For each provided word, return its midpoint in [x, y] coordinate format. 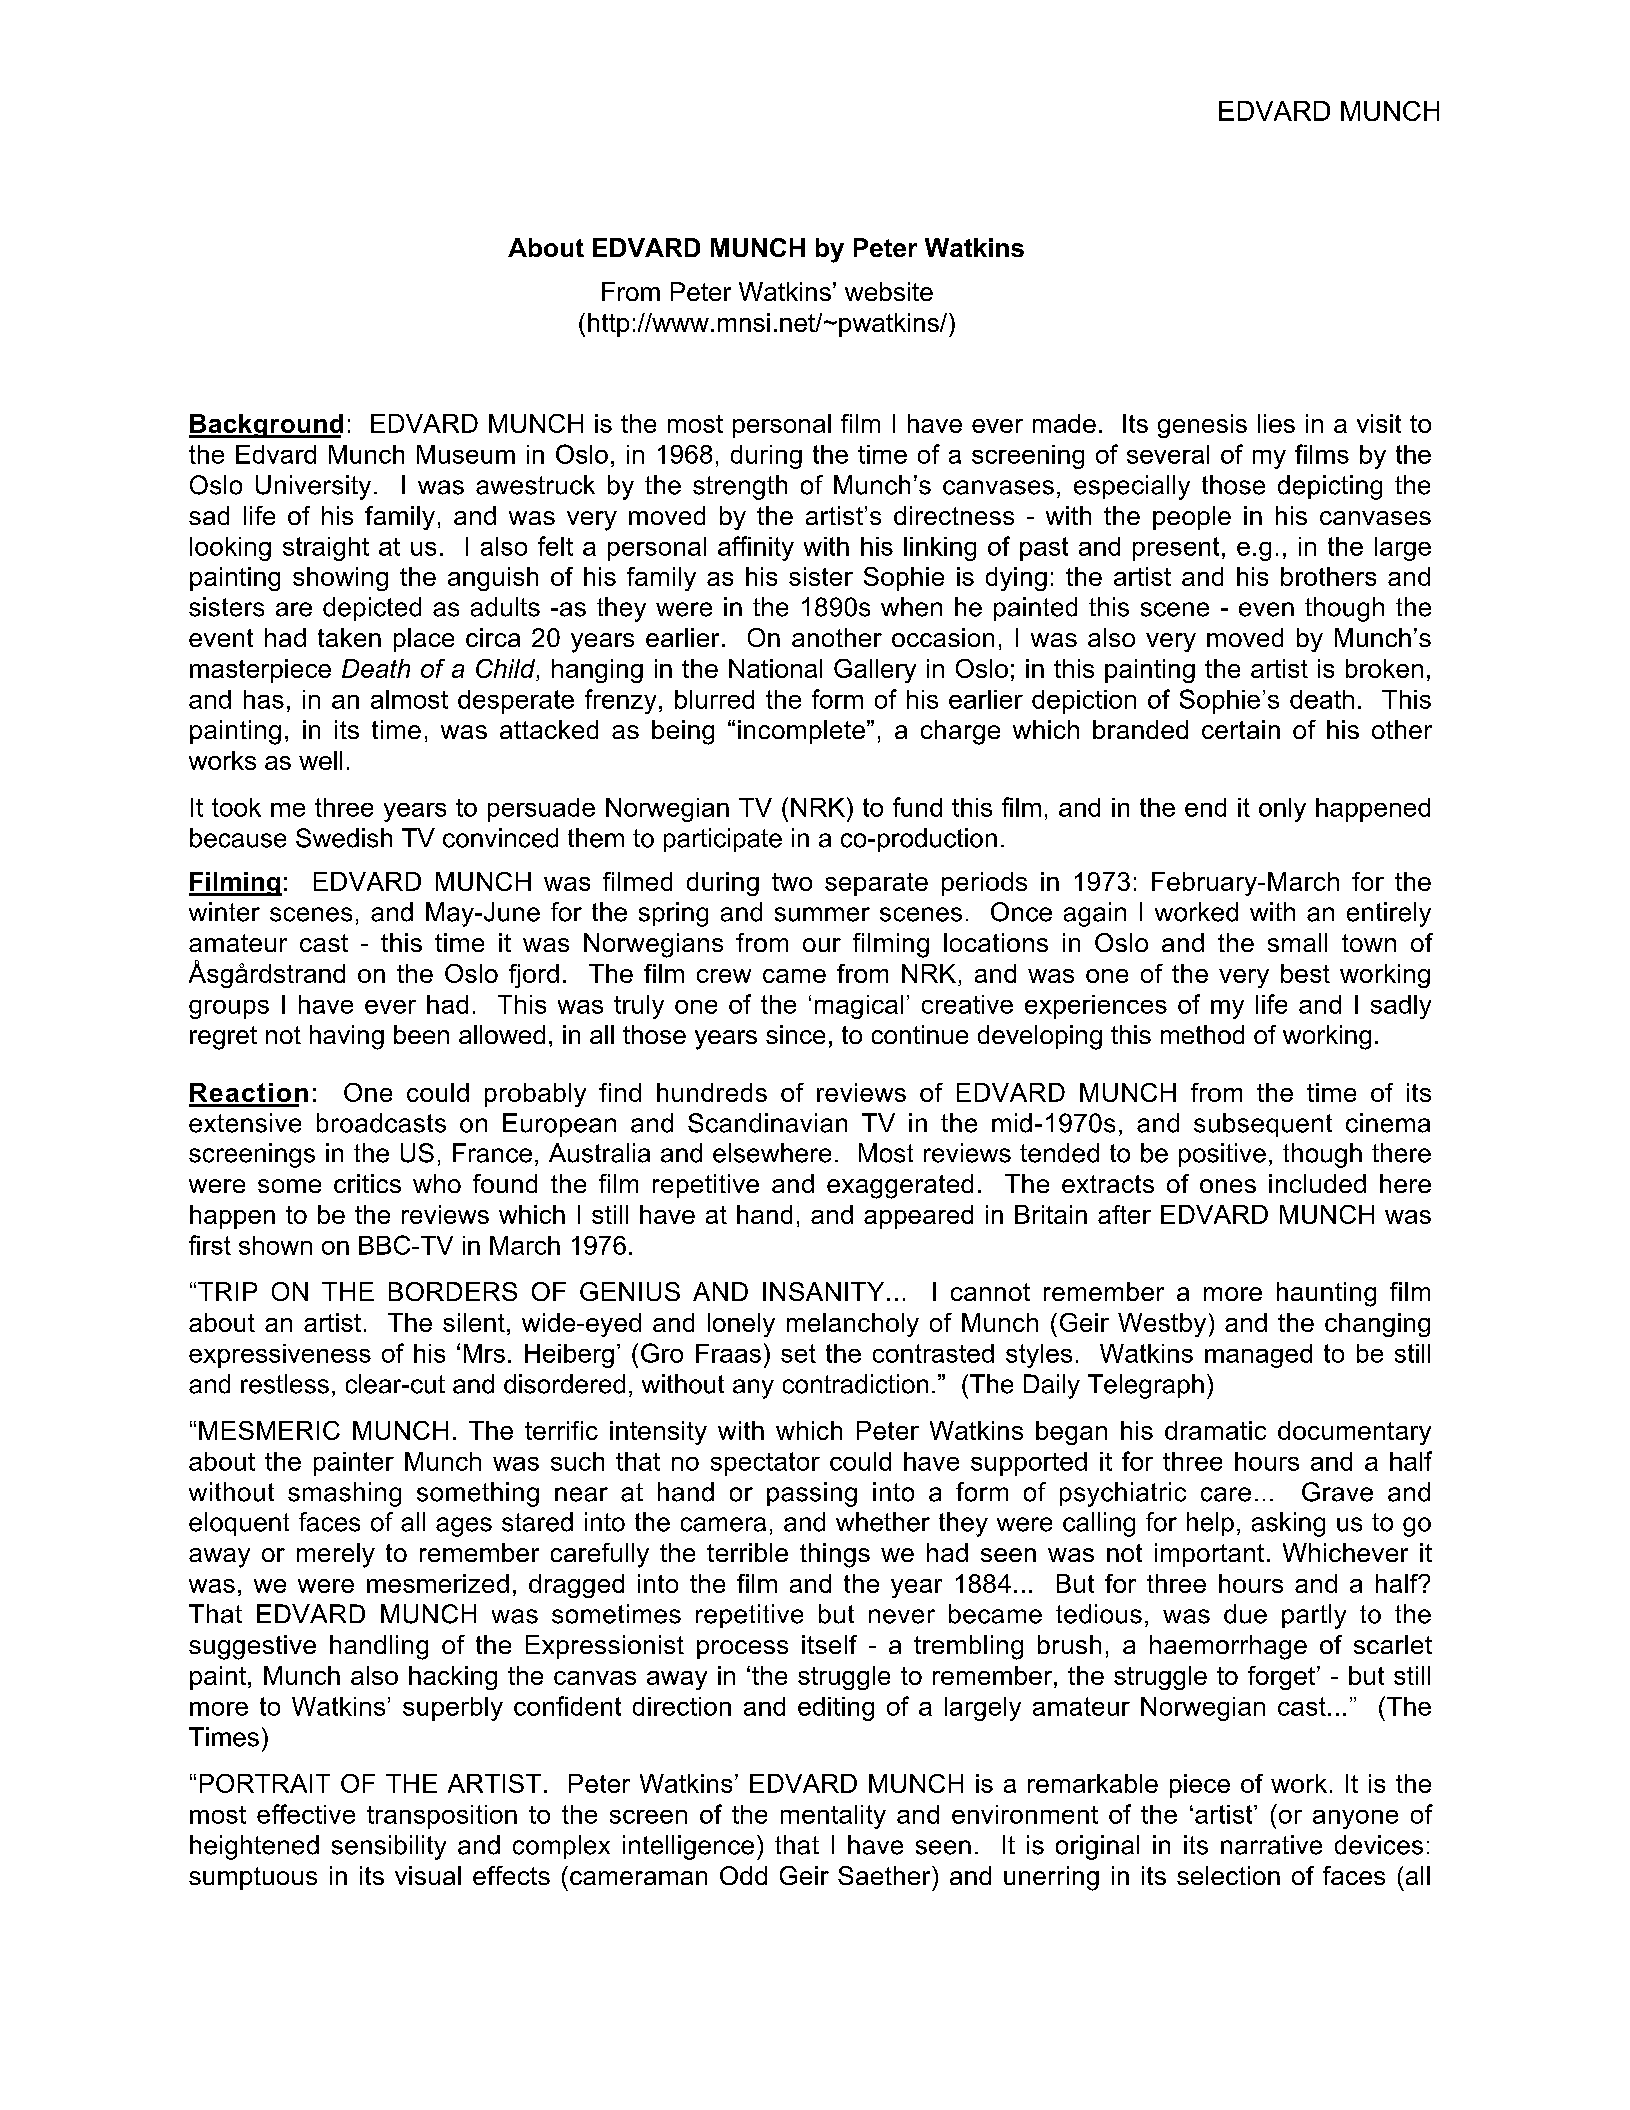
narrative [1271, 1845]
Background [266, 426]
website [889, 291]
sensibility [389, 1847]
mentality [833, 1817]
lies [1276, 423]
